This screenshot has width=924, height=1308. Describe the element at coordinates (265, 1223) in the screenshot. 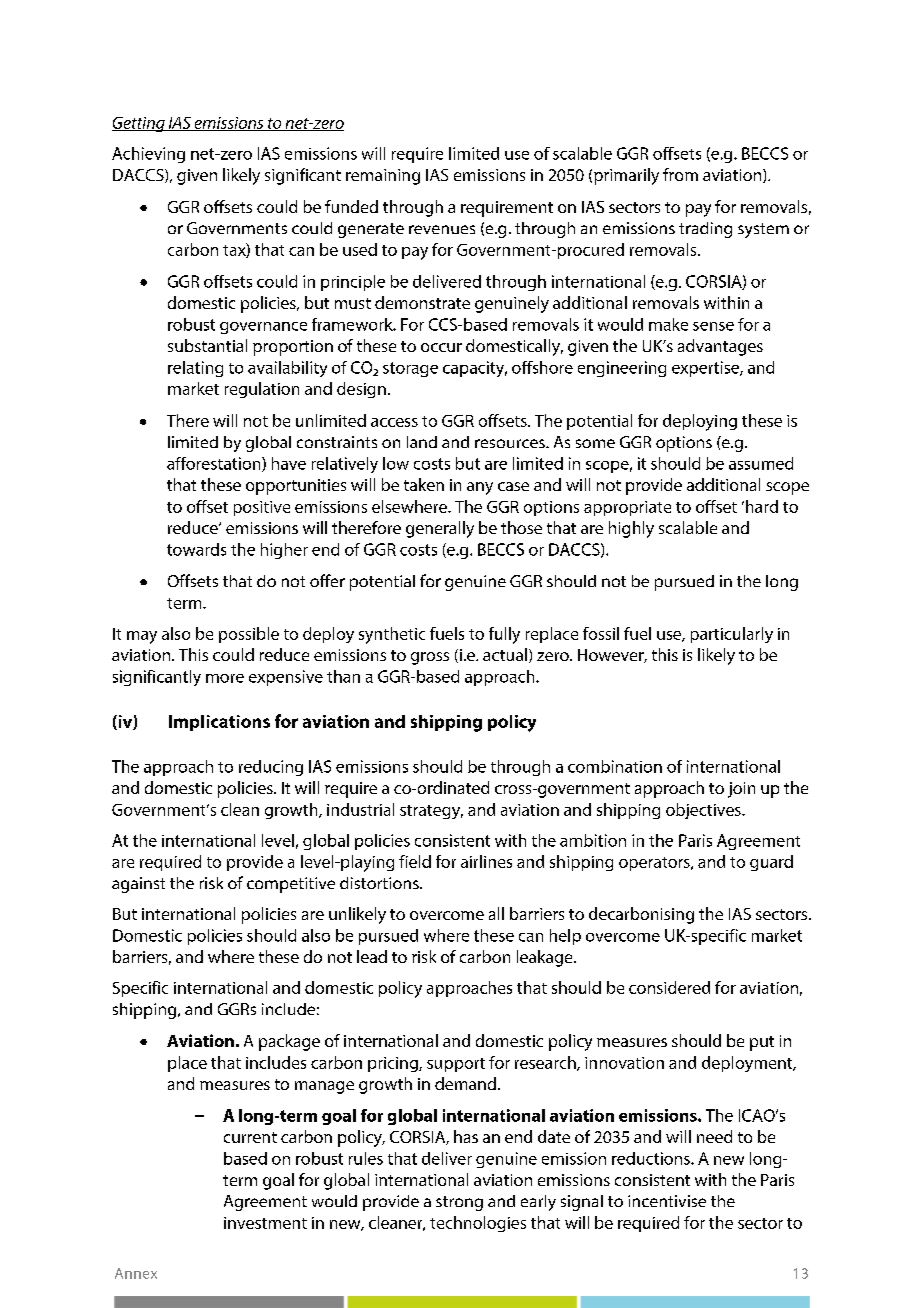

I see `investment` at that location.
